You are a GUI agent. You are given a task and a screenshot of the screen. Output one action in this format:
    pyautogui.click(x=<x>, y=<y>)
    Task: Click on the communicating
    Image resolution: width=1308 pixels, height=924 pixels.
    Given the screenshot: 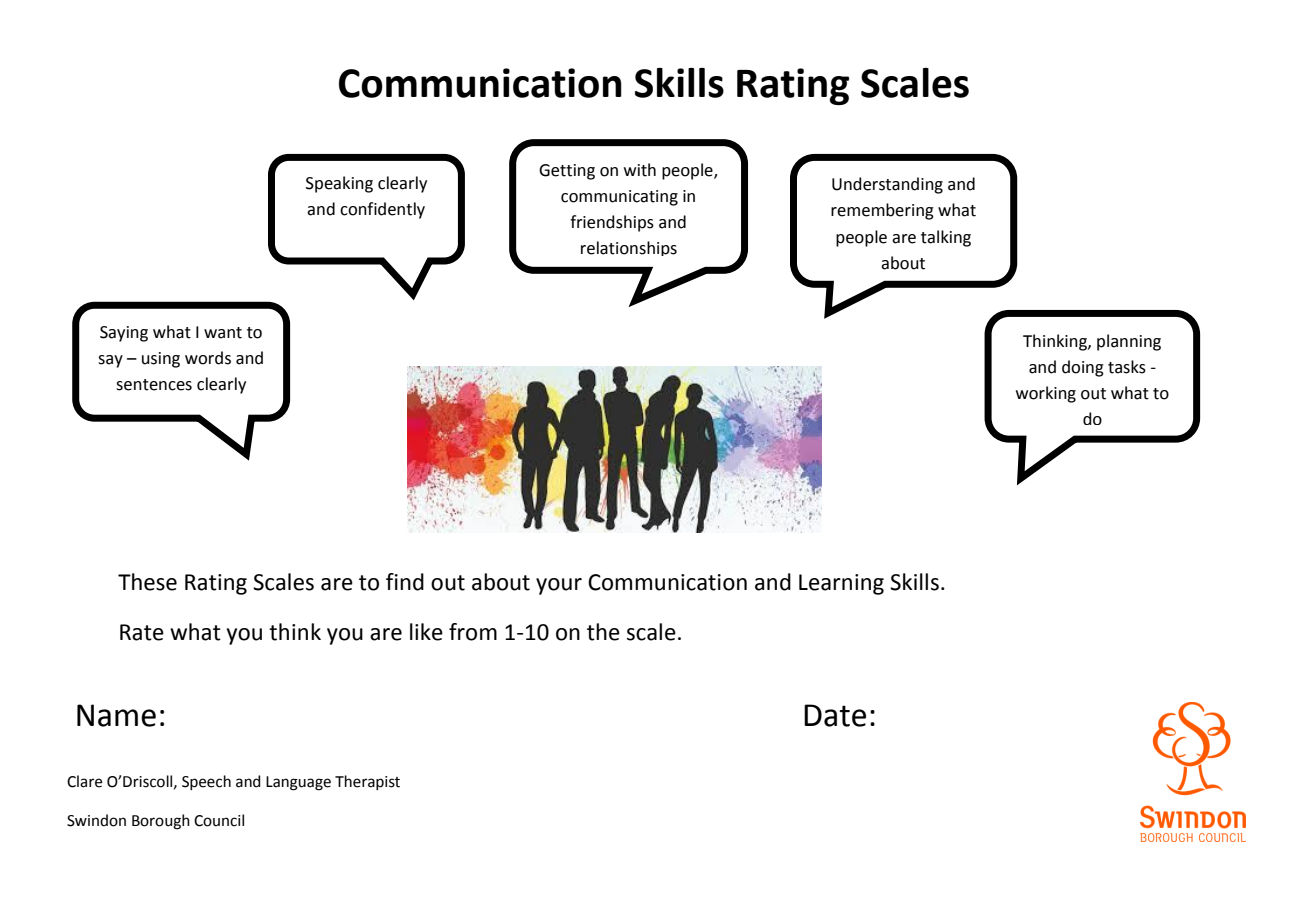 What is the action you would take?
    pyautogui.click(x=619, y=198)
